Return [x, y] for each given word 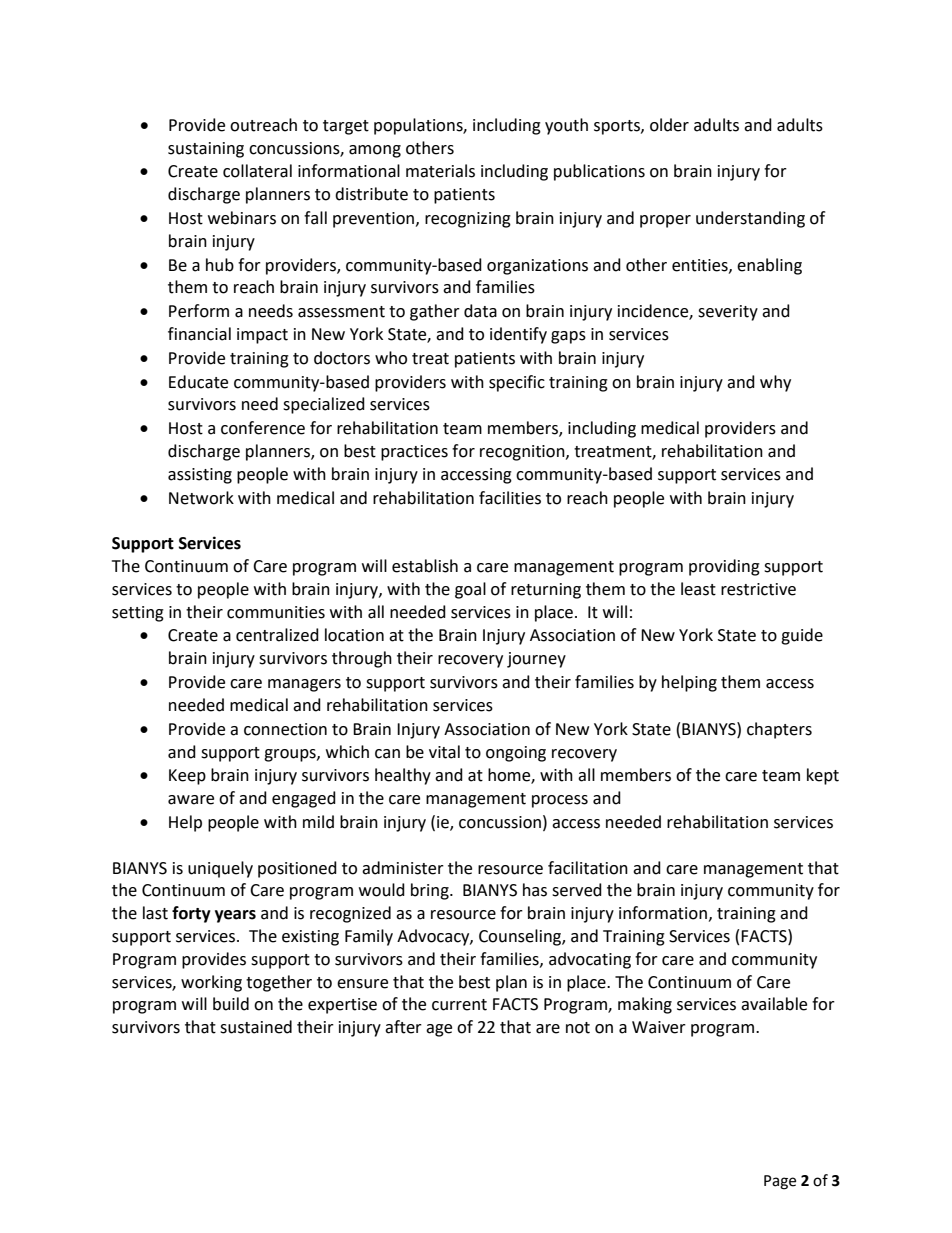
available [774, 1004]
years [235, 916]
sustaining [206, 150]
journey [536, 660]
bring [431, 891]
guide [802, 636]
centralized [277, 635]
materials [440, 171]
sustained [256, 1027]
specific [517, 383]
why [775, 383]
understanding [750, 219]
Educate [198, 382]
